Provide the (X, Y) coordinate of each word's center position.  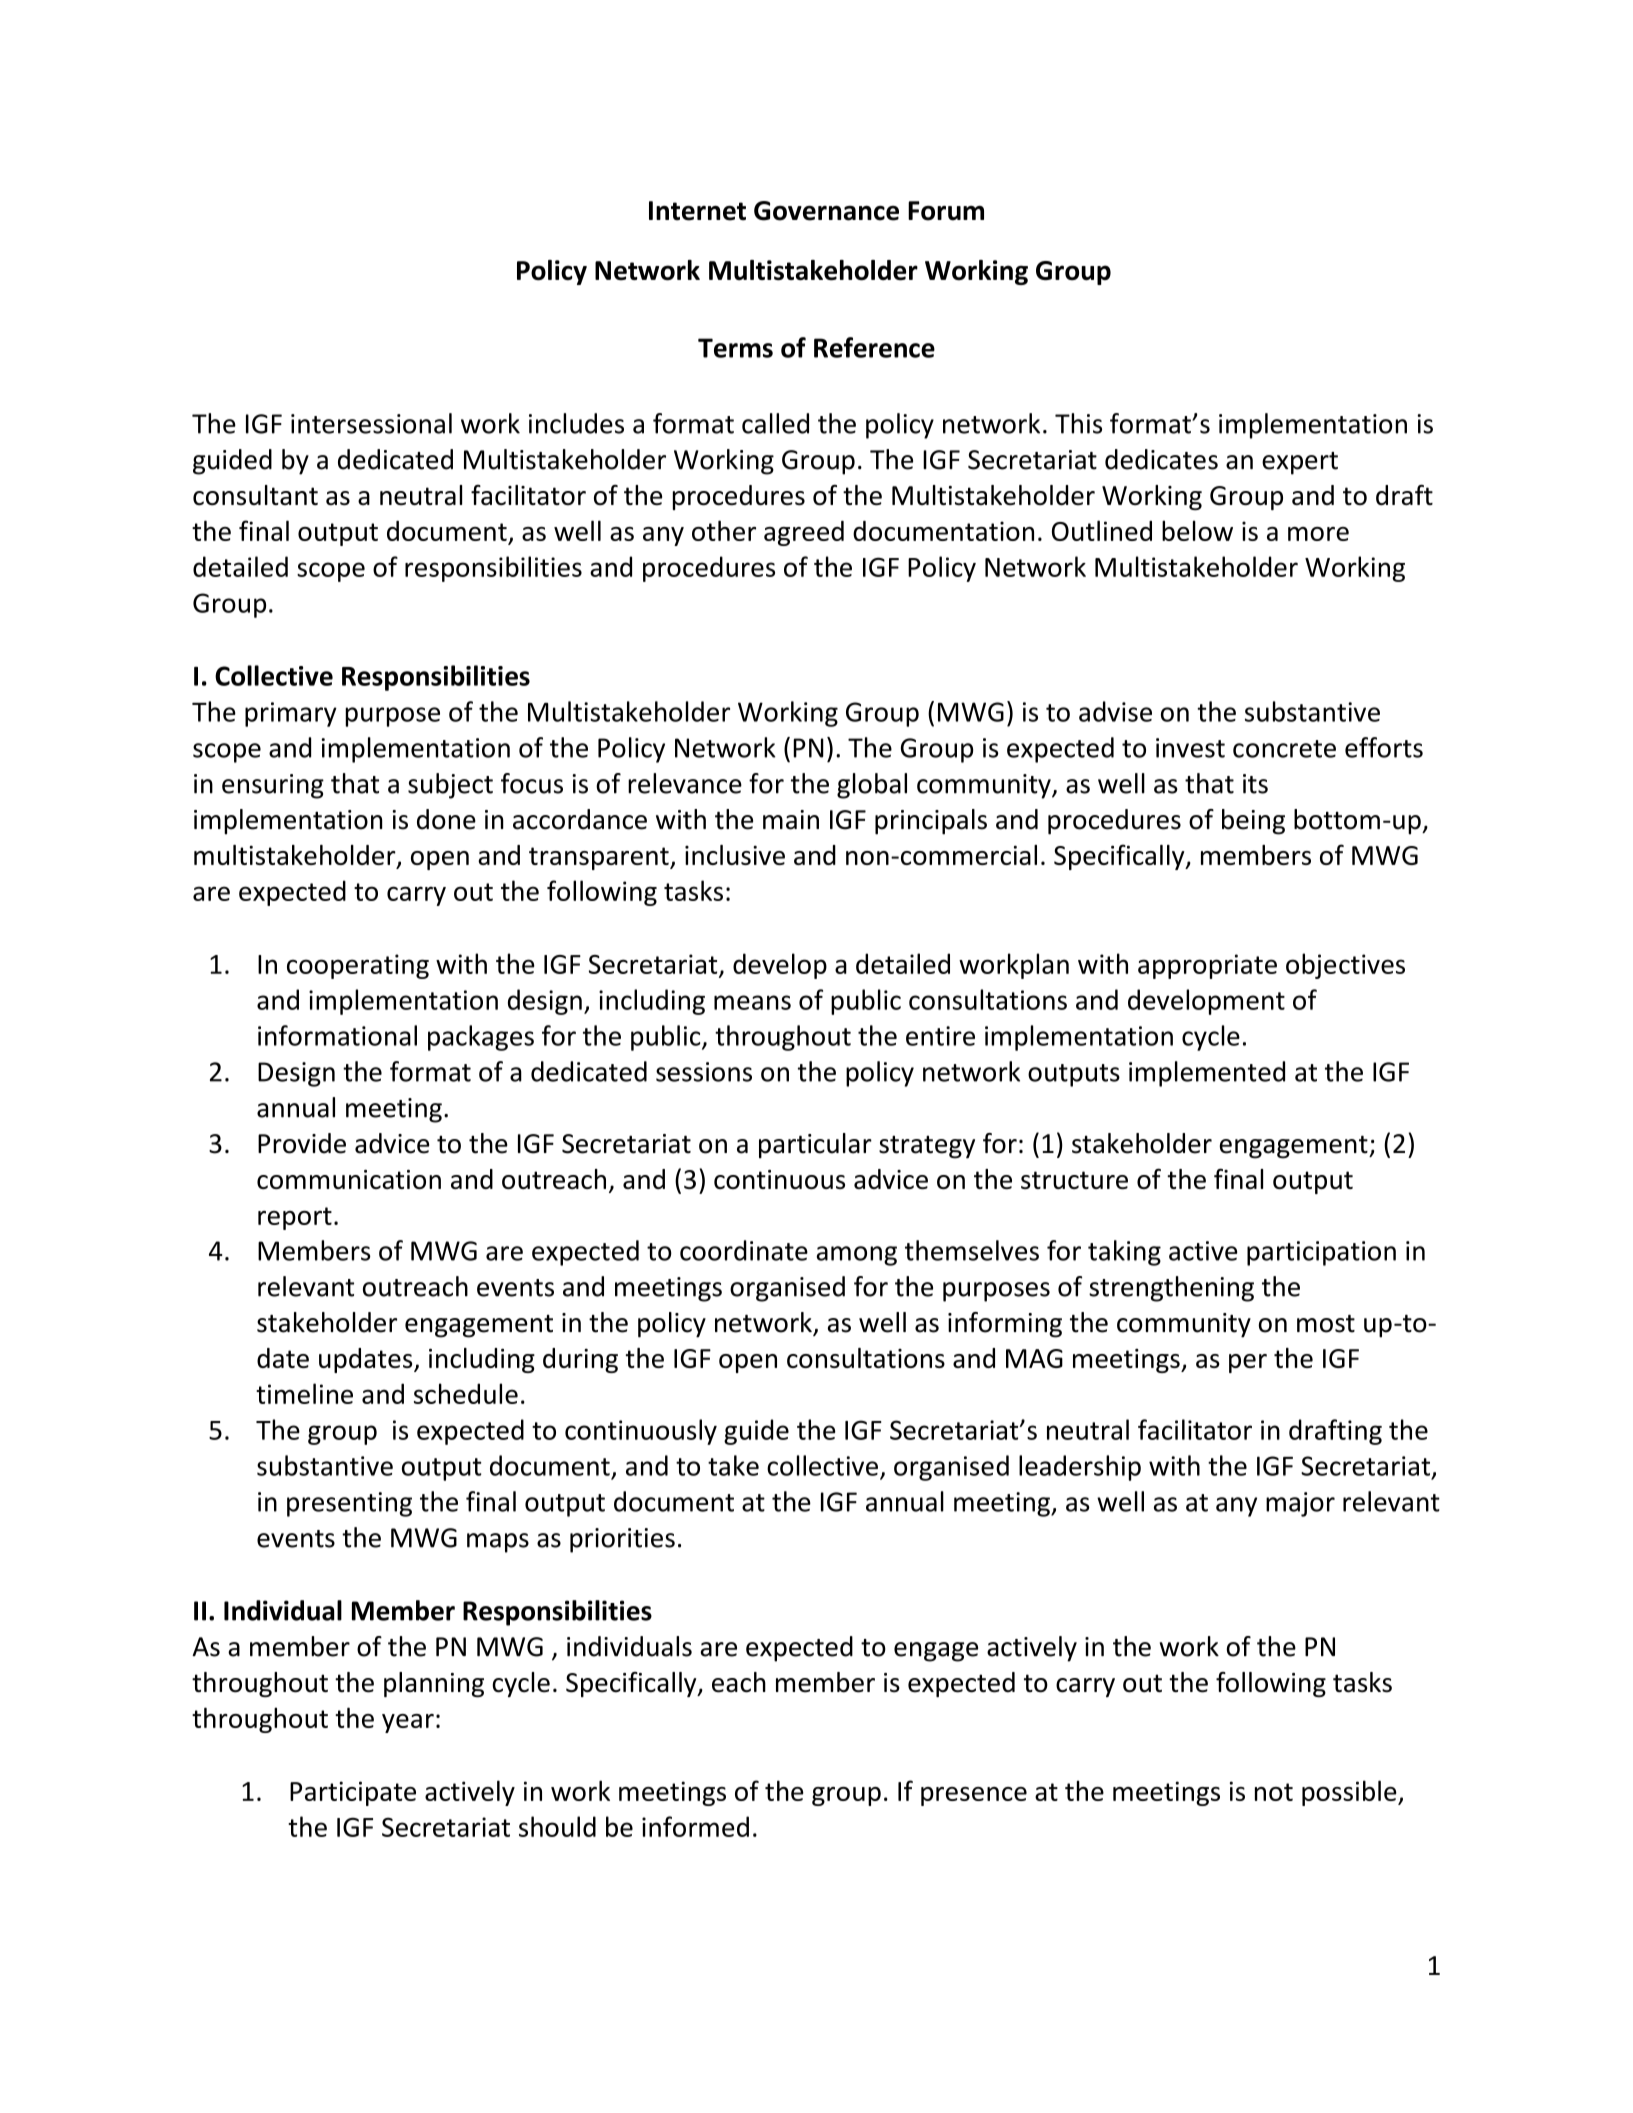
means (752, 1002)
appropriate (1207, 966)
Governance (826, 211)
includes (576, 423)
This (1078, 423)
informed (695, 1826)
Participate (353, 1793)
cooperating (358, 966)
